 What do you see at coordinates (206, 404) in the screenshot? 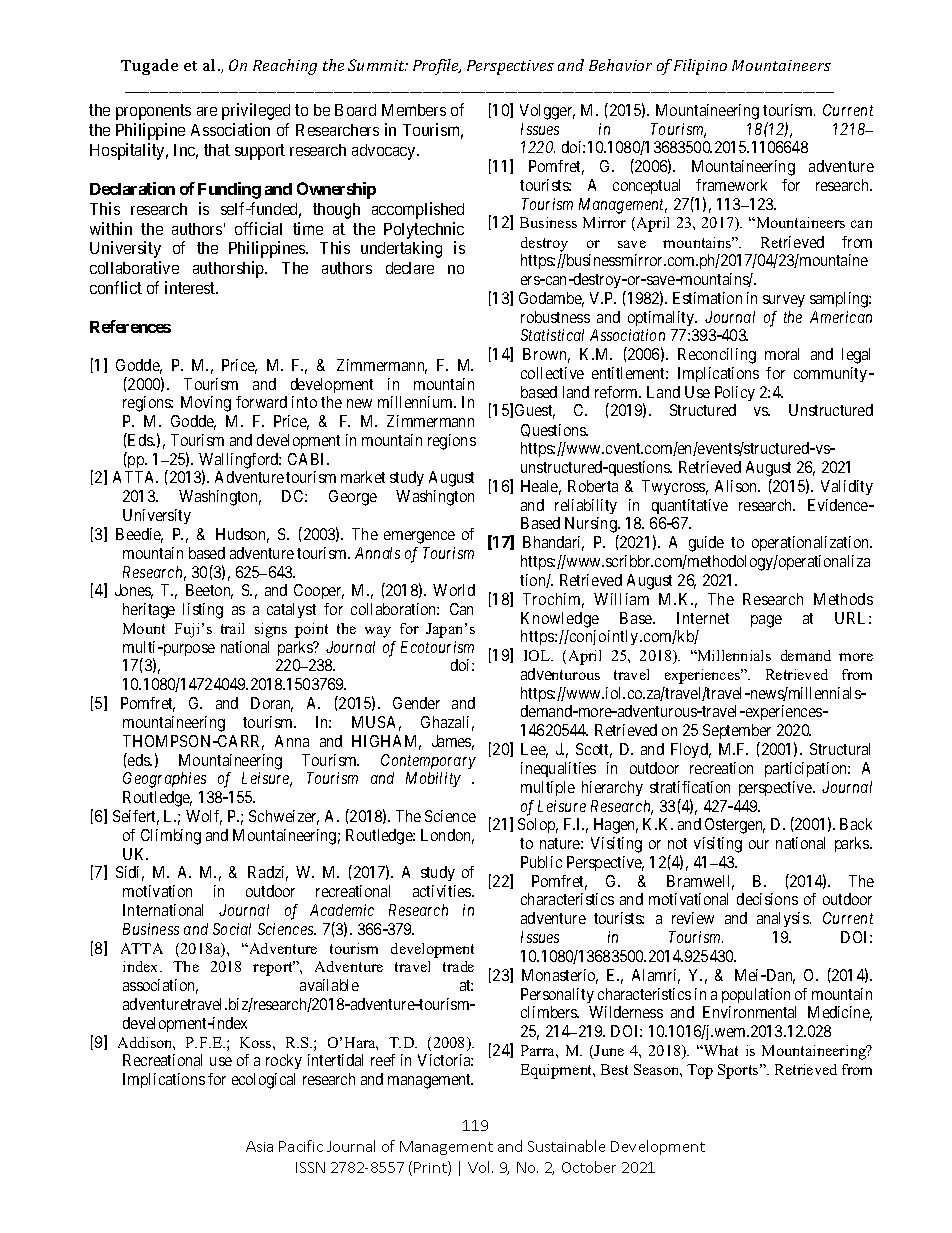
I see `Moving` at bounding box center [206, 404].
